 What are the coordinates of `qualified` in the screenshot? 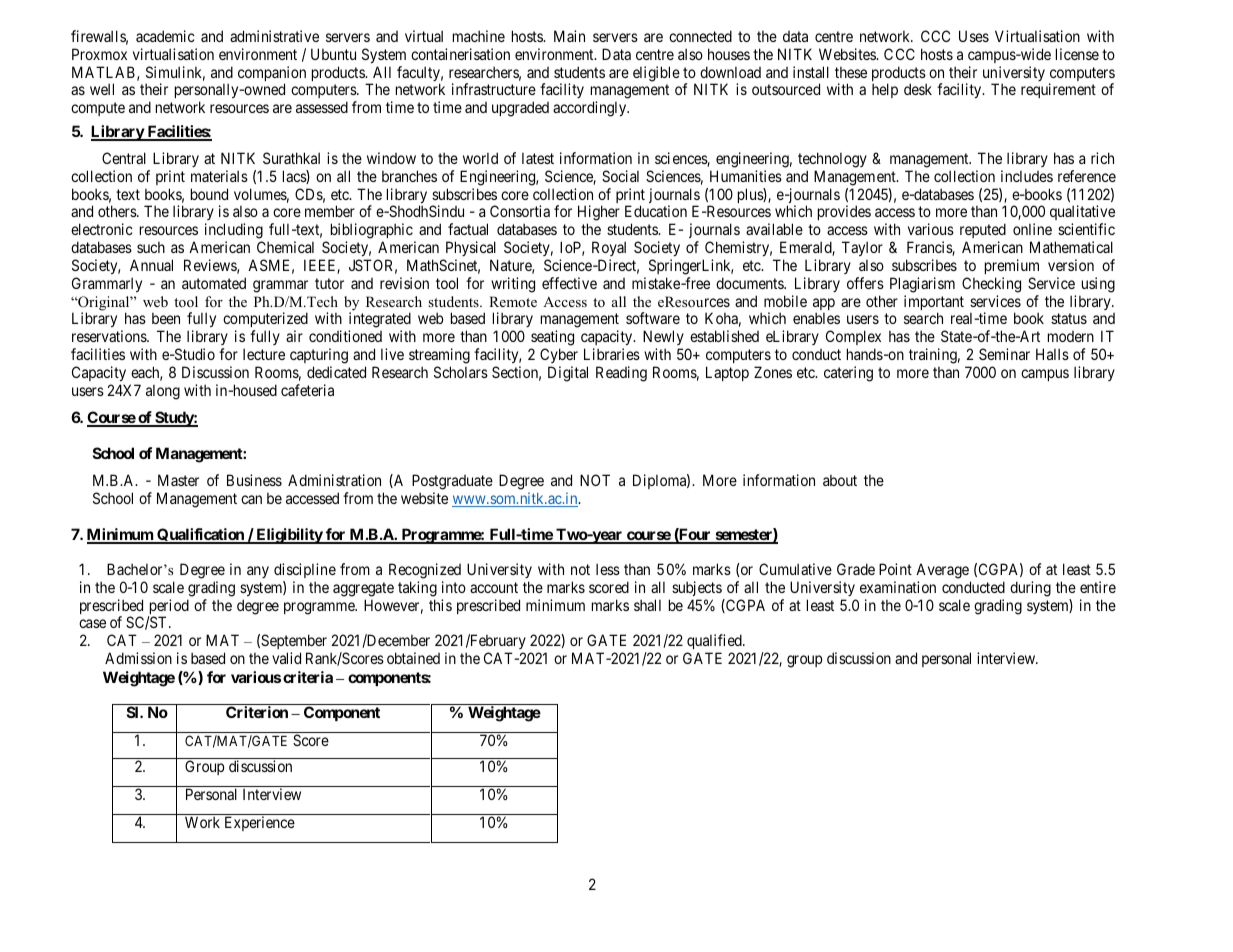 It's located at (715, 643).
